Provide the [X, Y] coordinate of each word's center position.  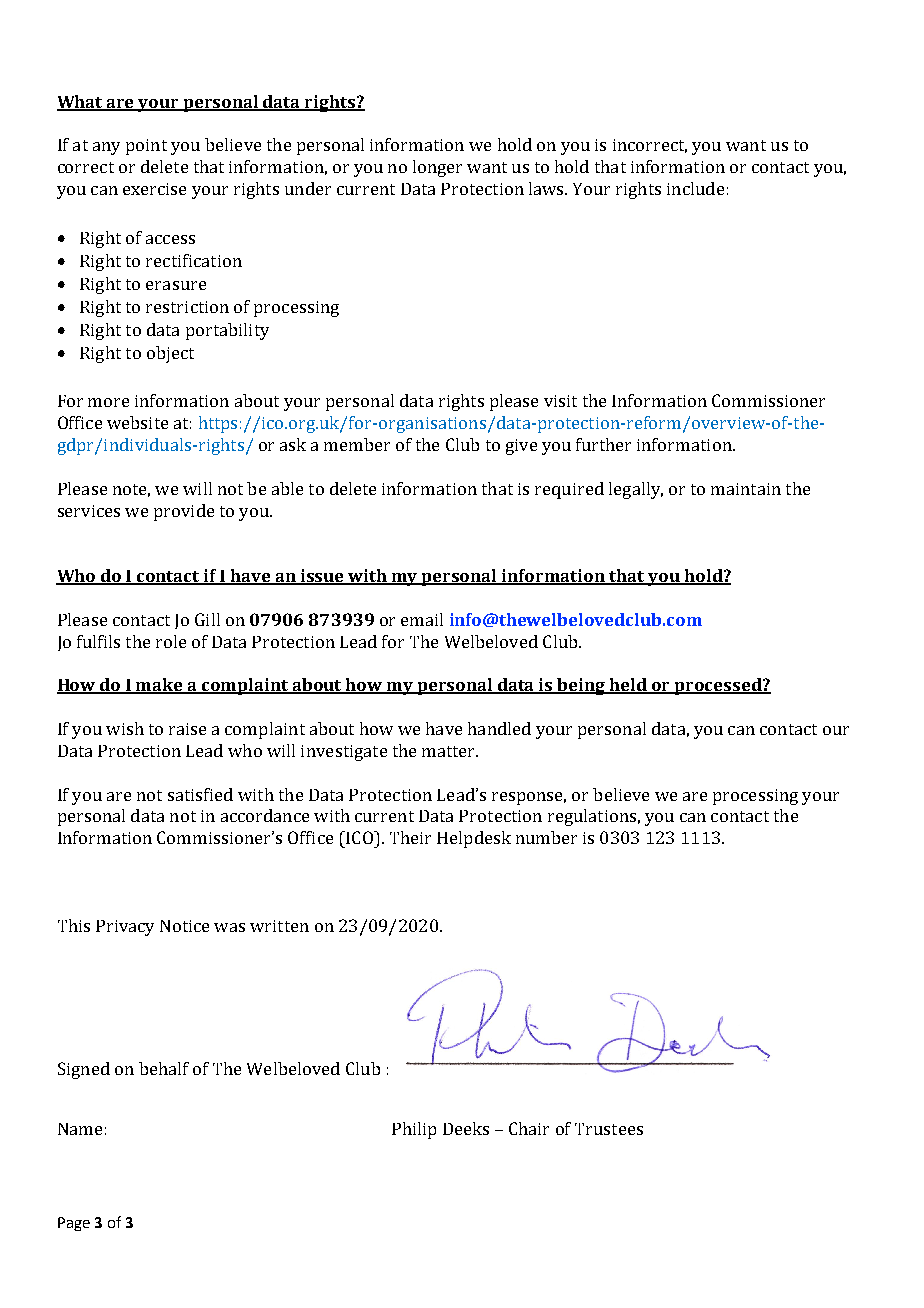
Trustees [609, 1129]
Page [74, 1224]
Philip [414, 1130]
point [146, 147]
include [695, 188]
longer [437, 168]
